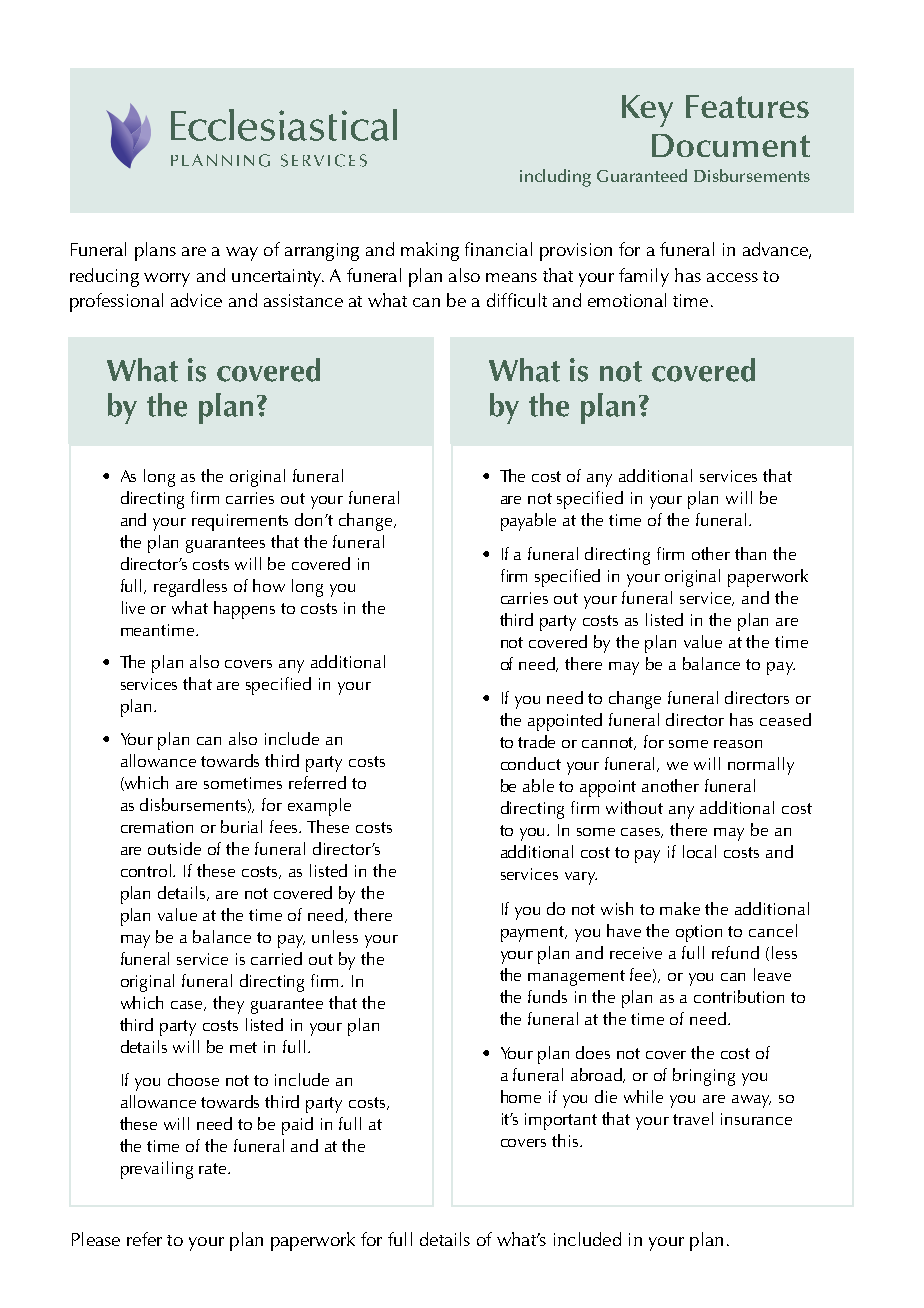 This screenshot has height=1308, width=924. What do you see at coordinates (699, 851) in the screenshot?
I see `local` at bounding box center [699, 851].
